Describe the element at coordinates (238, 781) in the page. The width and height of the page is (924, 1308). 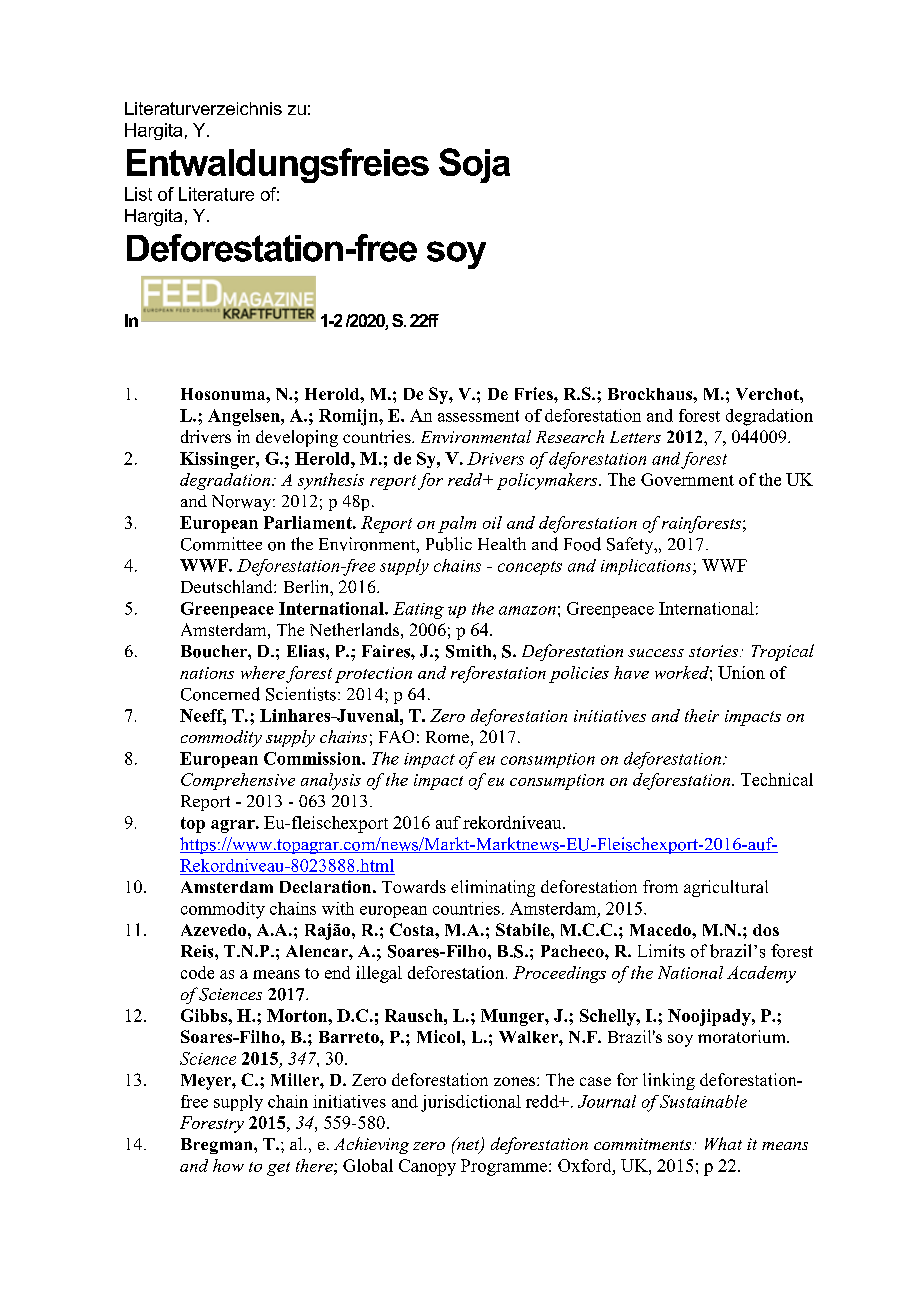
I see `Comprehensive` at that location.
